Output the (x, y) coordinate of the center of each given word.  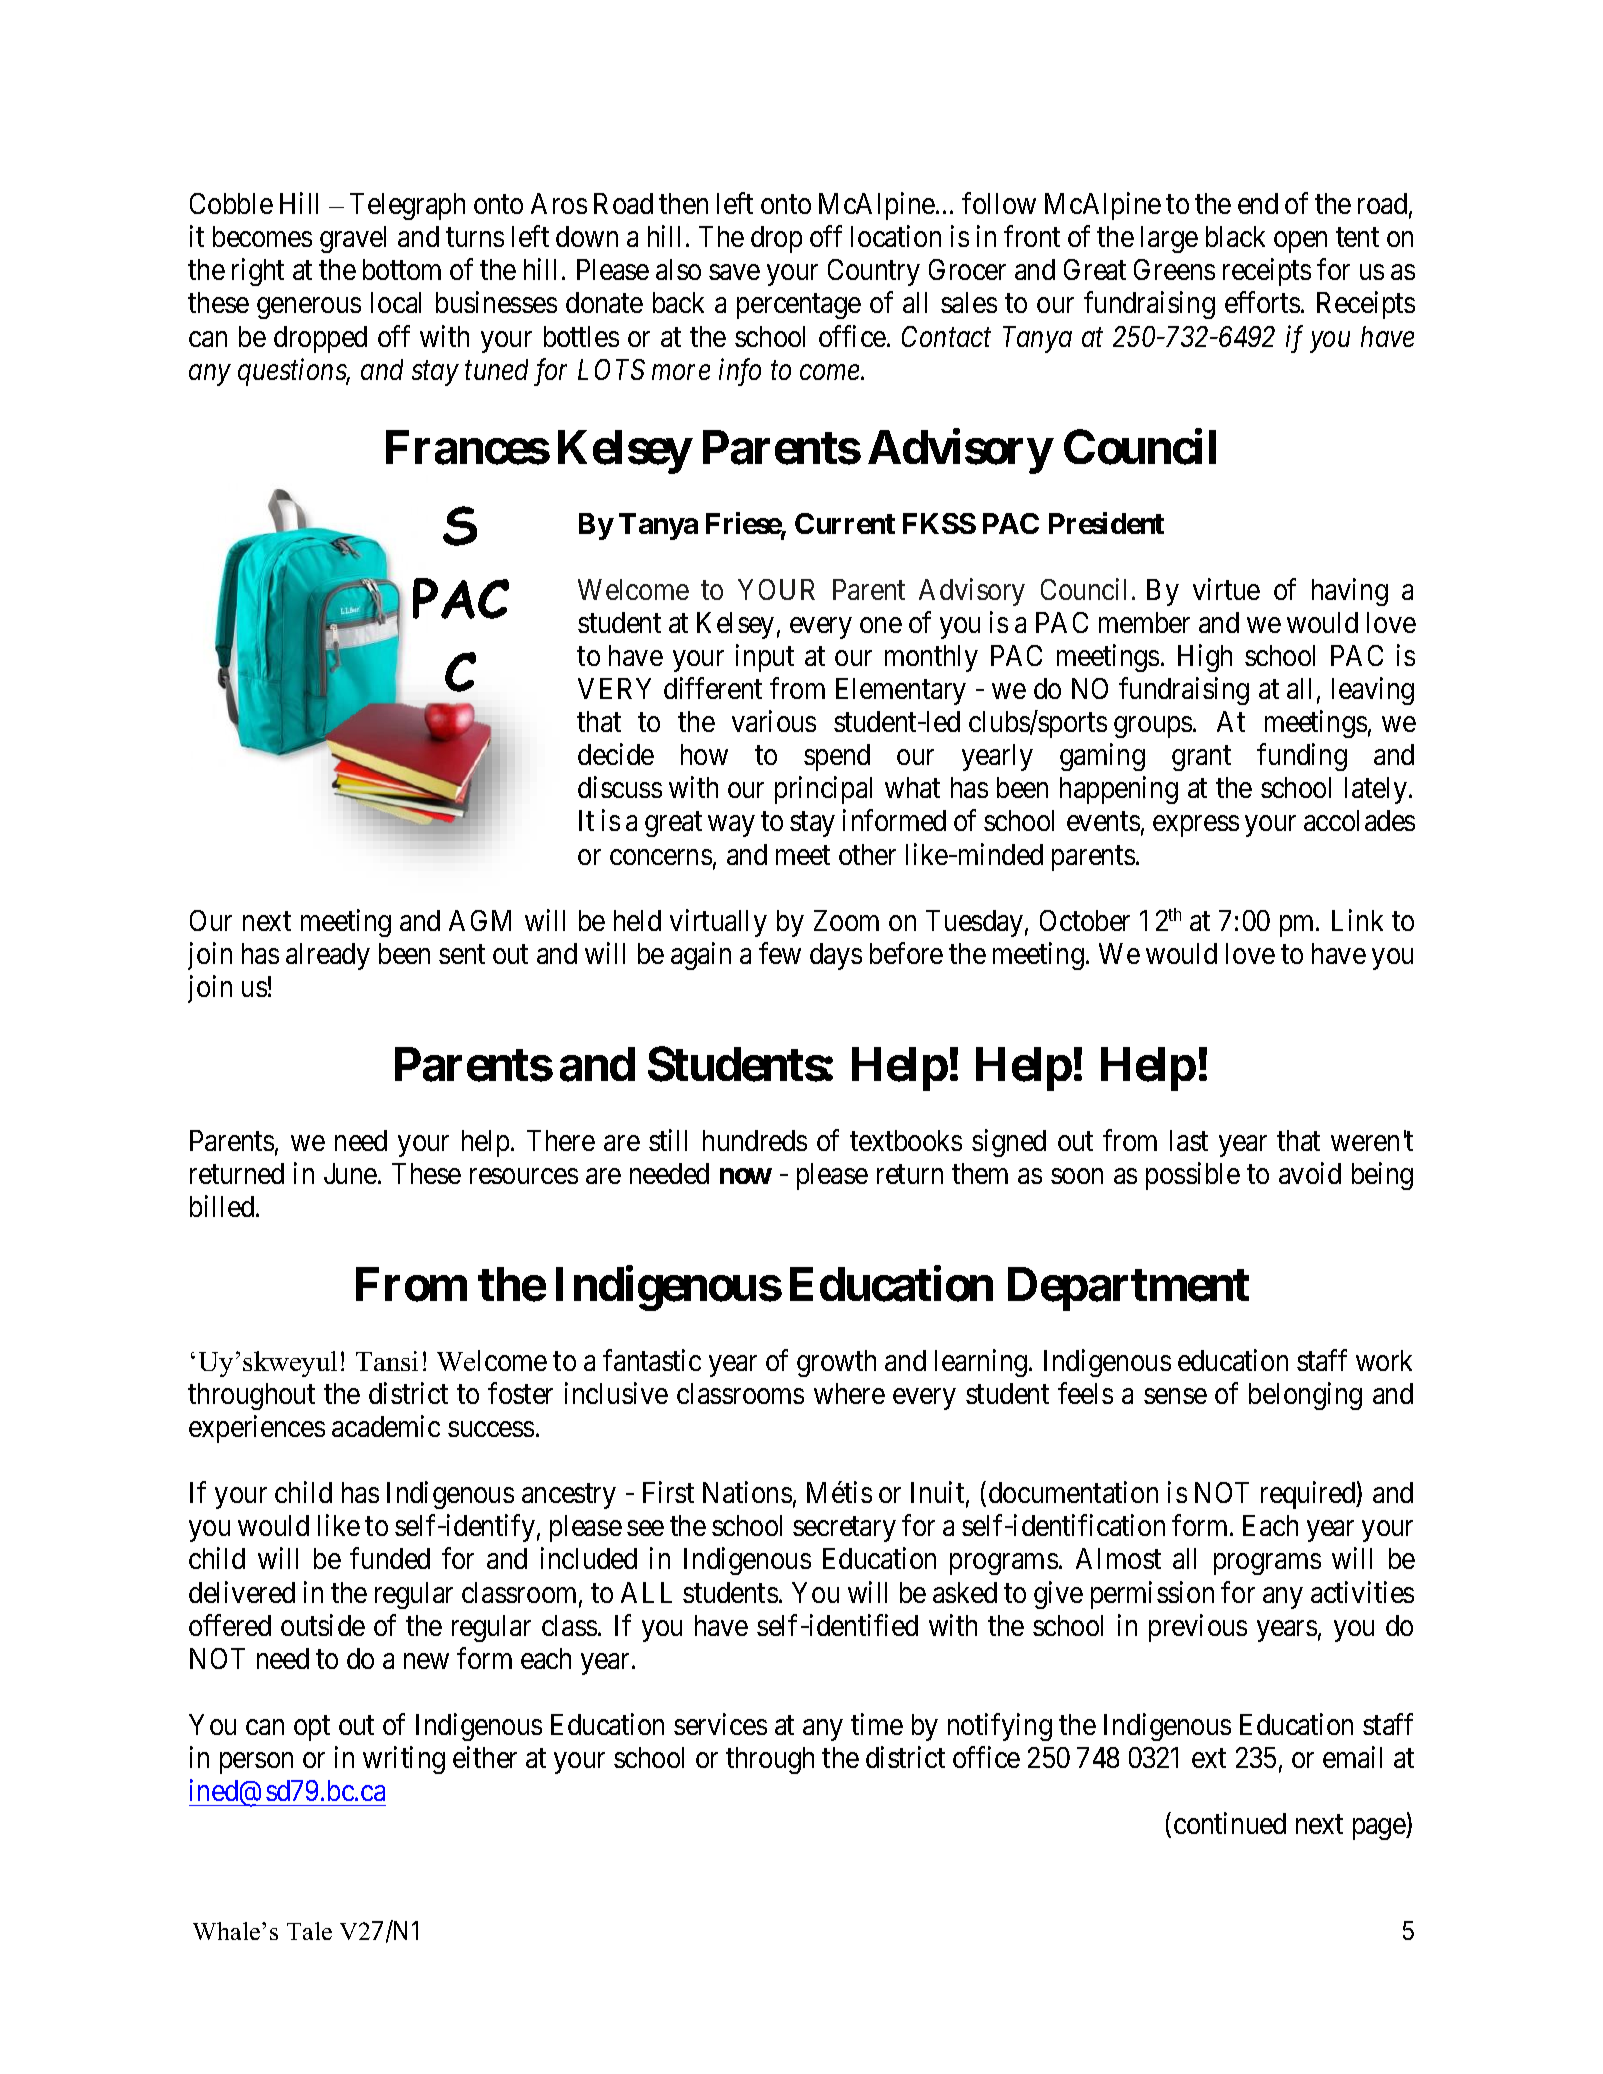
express (1196, 826)
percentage (799, 307)
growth (836, 1363)
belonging (1305, 1396)
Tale (309, 1931)
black (1235, 236)
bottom (402, 269)
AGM (480, 920)
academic (386, 1426)
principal (823, 790)
